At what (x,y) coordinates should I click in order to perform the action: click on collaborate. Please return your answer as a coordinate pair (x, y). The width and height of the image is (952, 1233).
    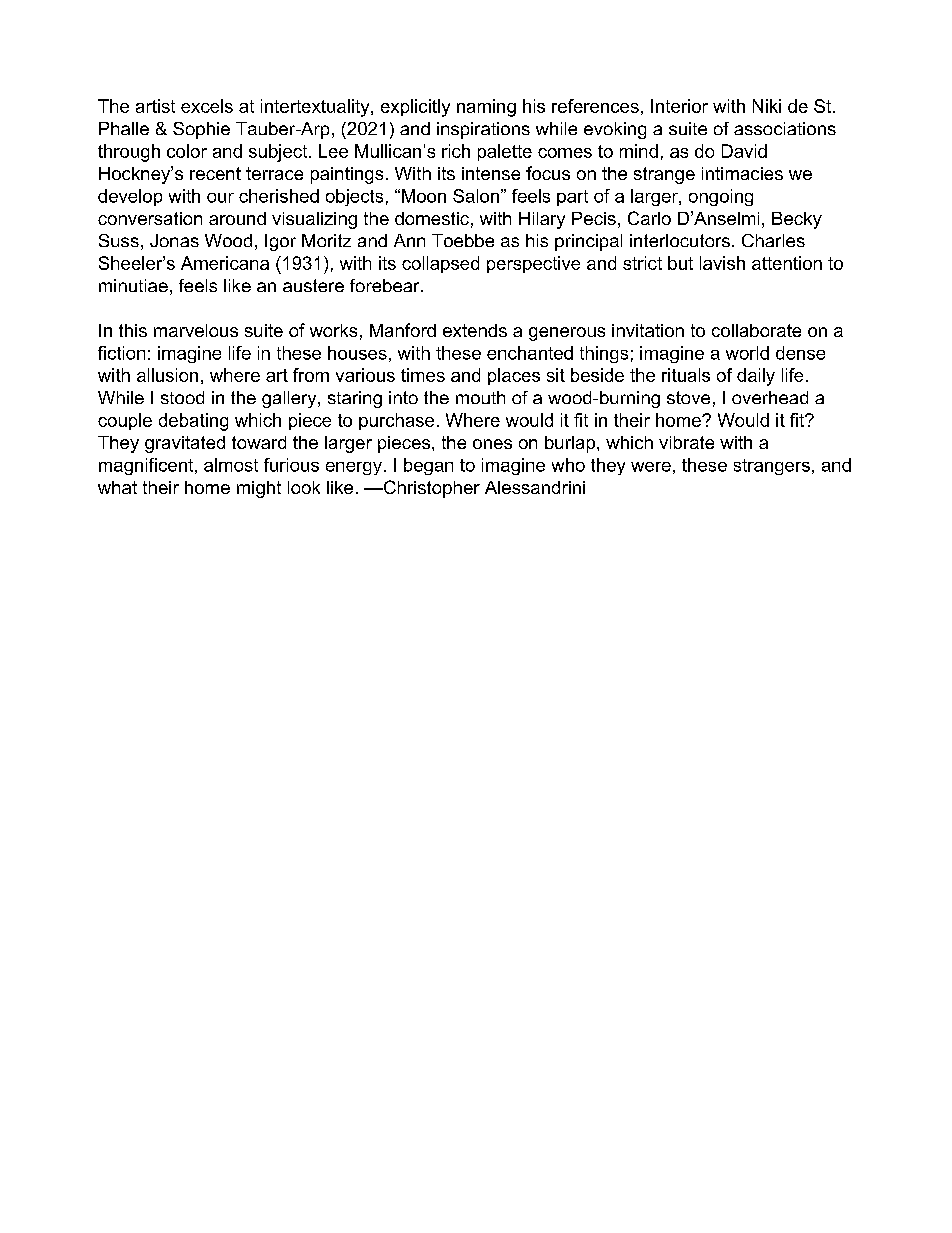
    Looking at the image, I should click on (756, 330).
